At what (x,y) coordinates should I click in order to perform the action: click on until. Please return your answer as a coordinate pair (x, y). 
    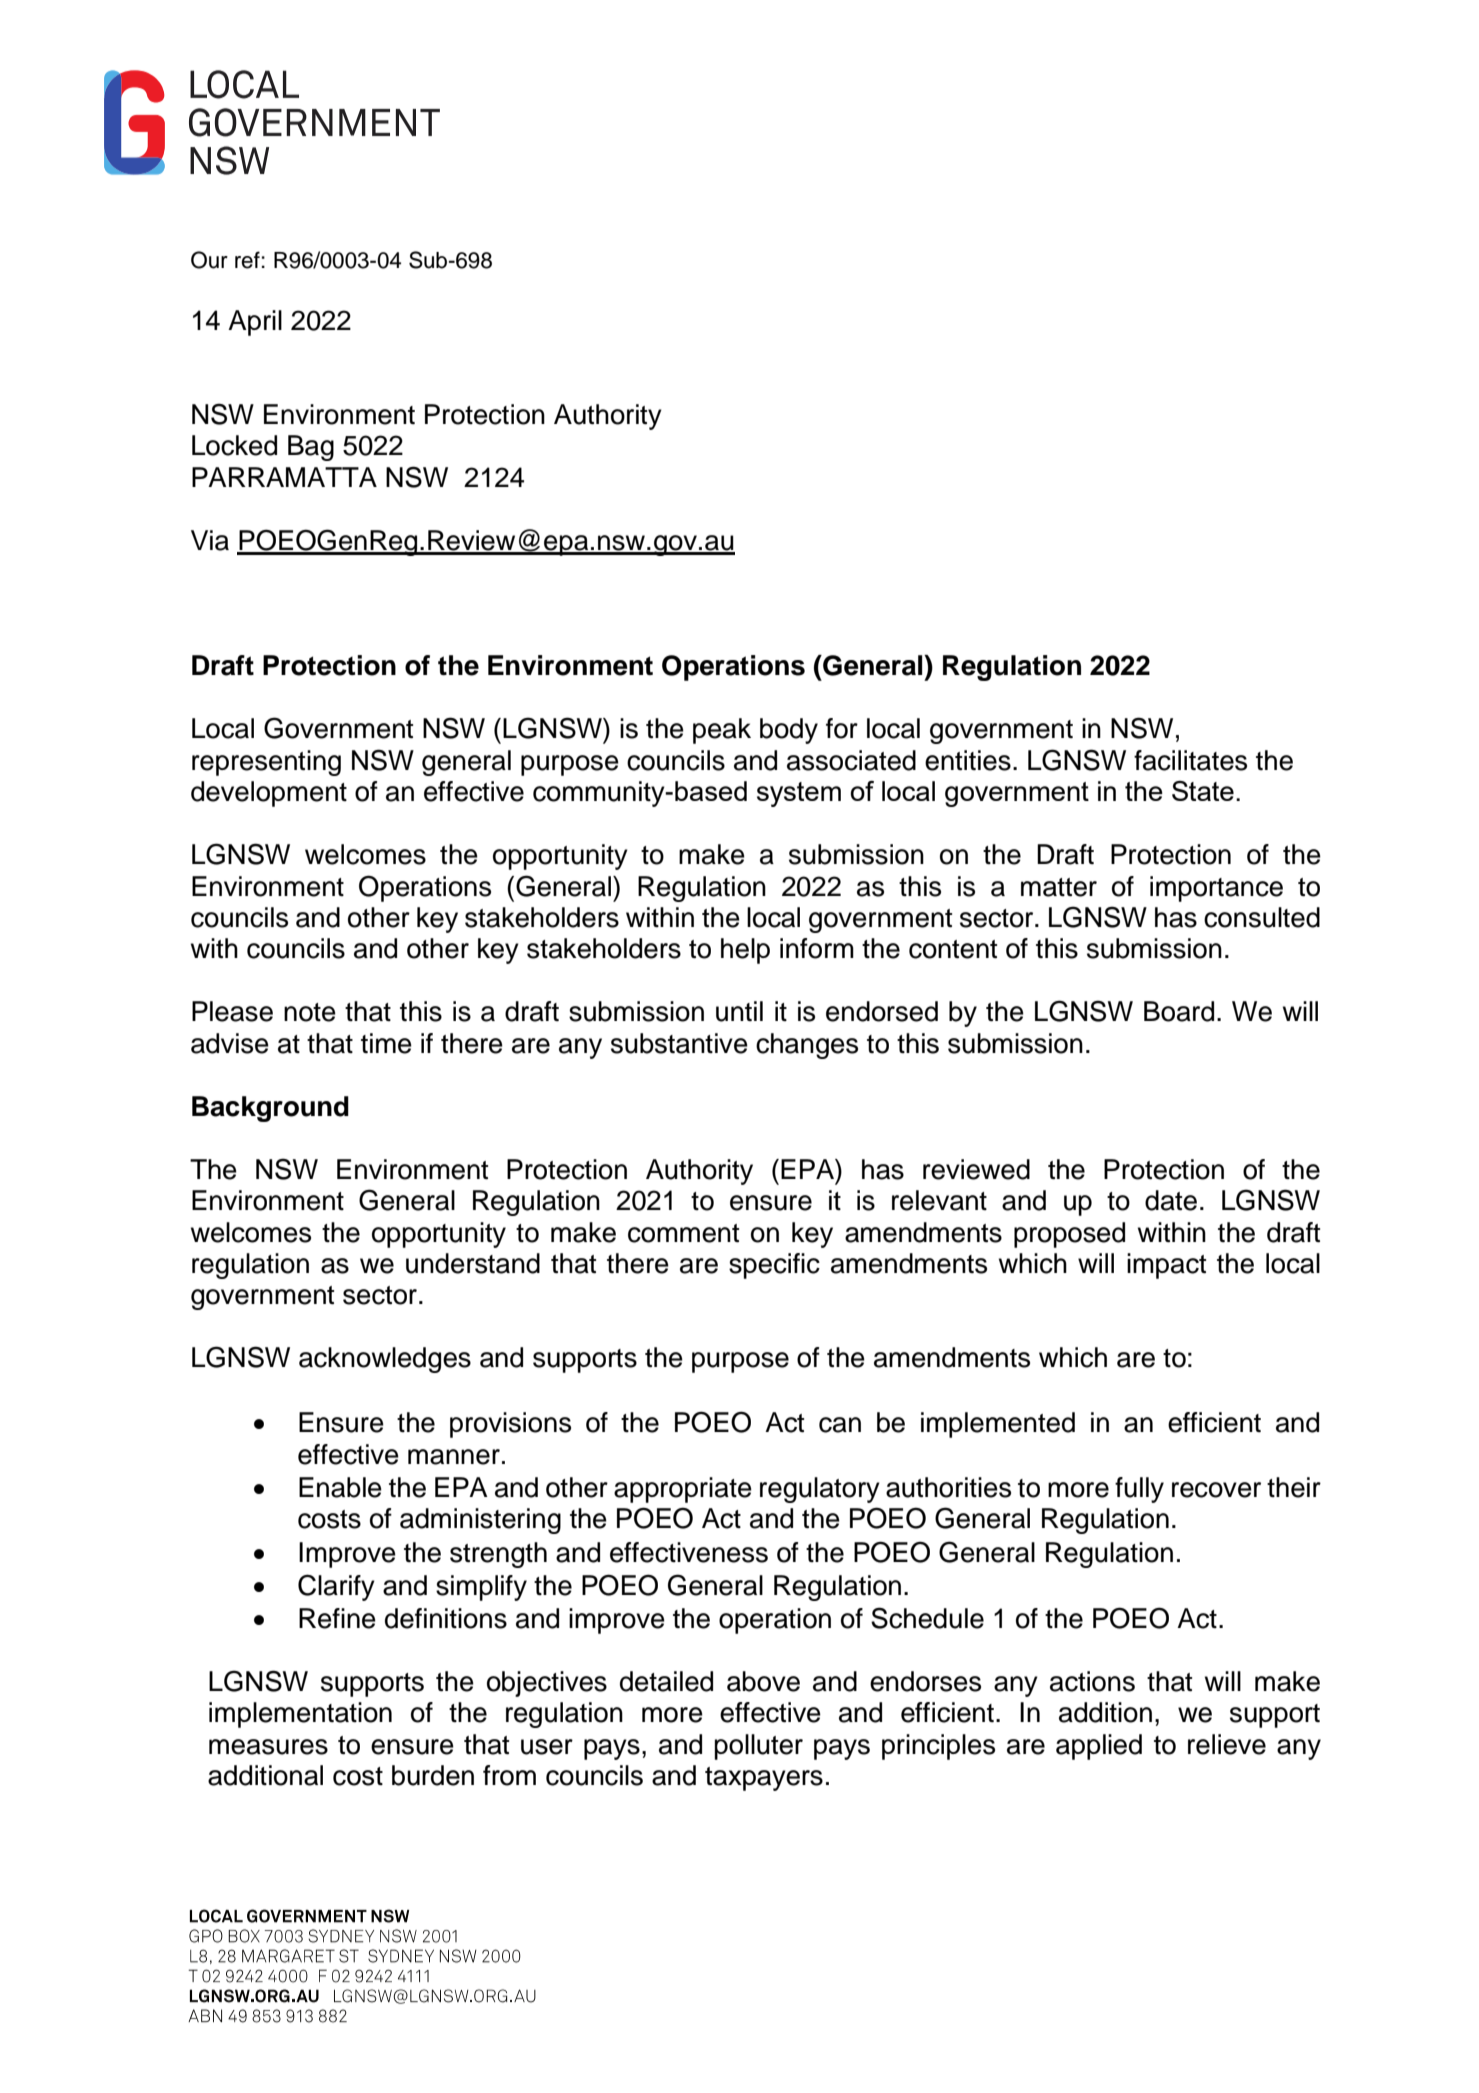
    Looking at the image, I should click on (739, 1011).
